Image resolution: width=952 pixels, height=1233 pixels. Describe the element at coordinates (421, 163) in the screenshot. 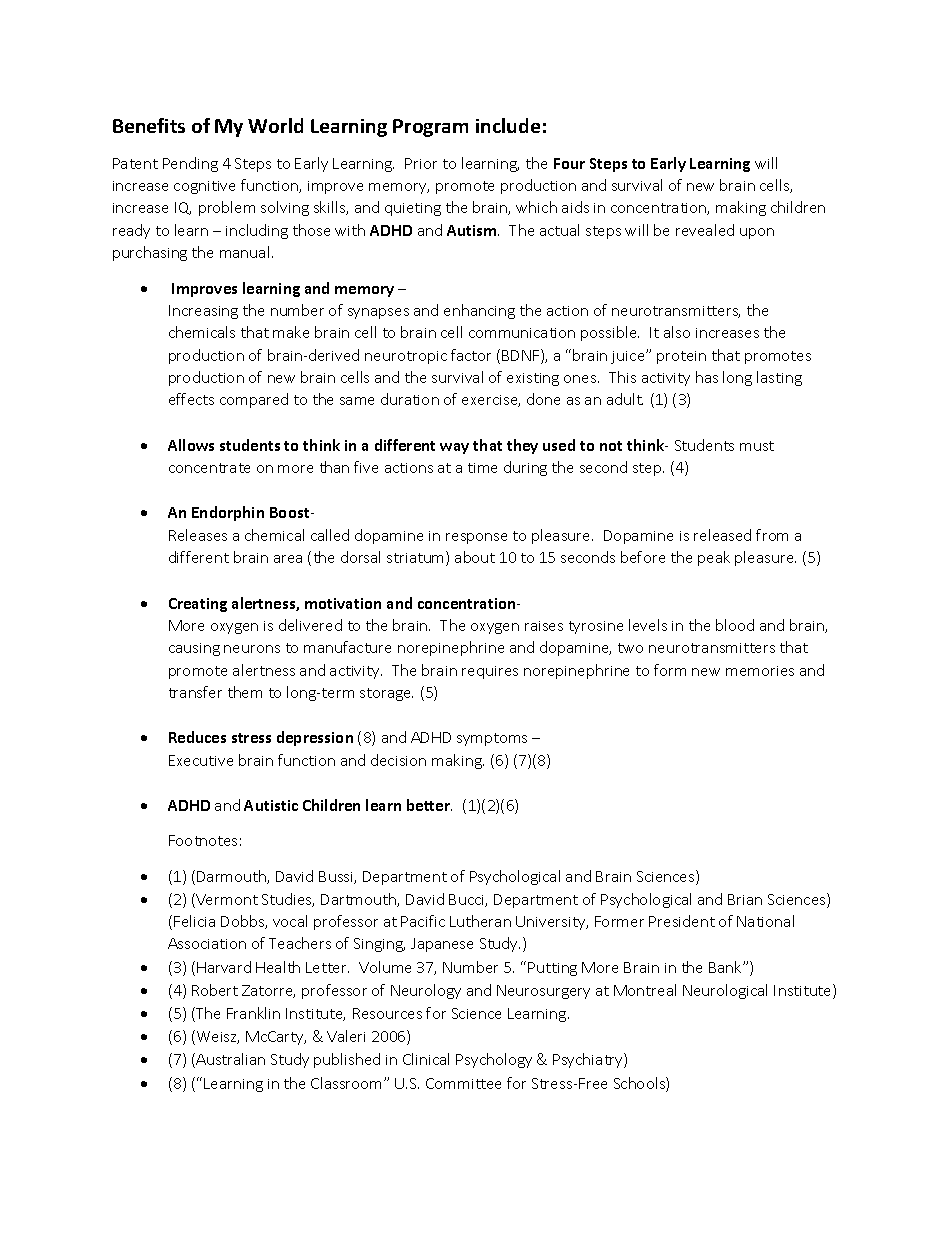

I see `Prior` at that location.
